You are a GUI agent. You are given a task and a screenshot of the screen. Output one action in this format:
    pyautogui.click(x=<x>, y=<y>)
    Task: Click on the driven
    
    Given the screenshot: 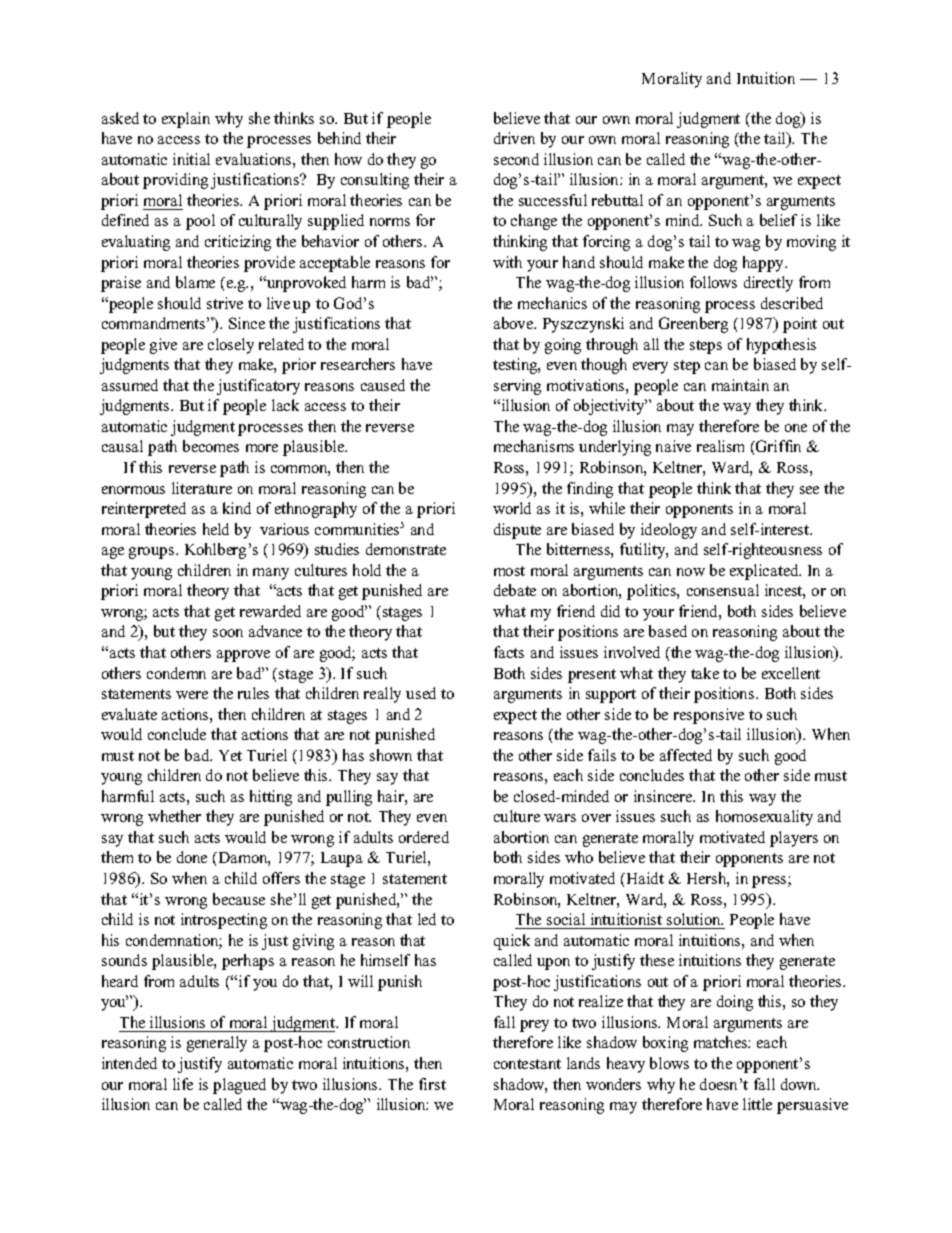 What is the action you would take?
    pyautogui.click(x=514, y=138)
